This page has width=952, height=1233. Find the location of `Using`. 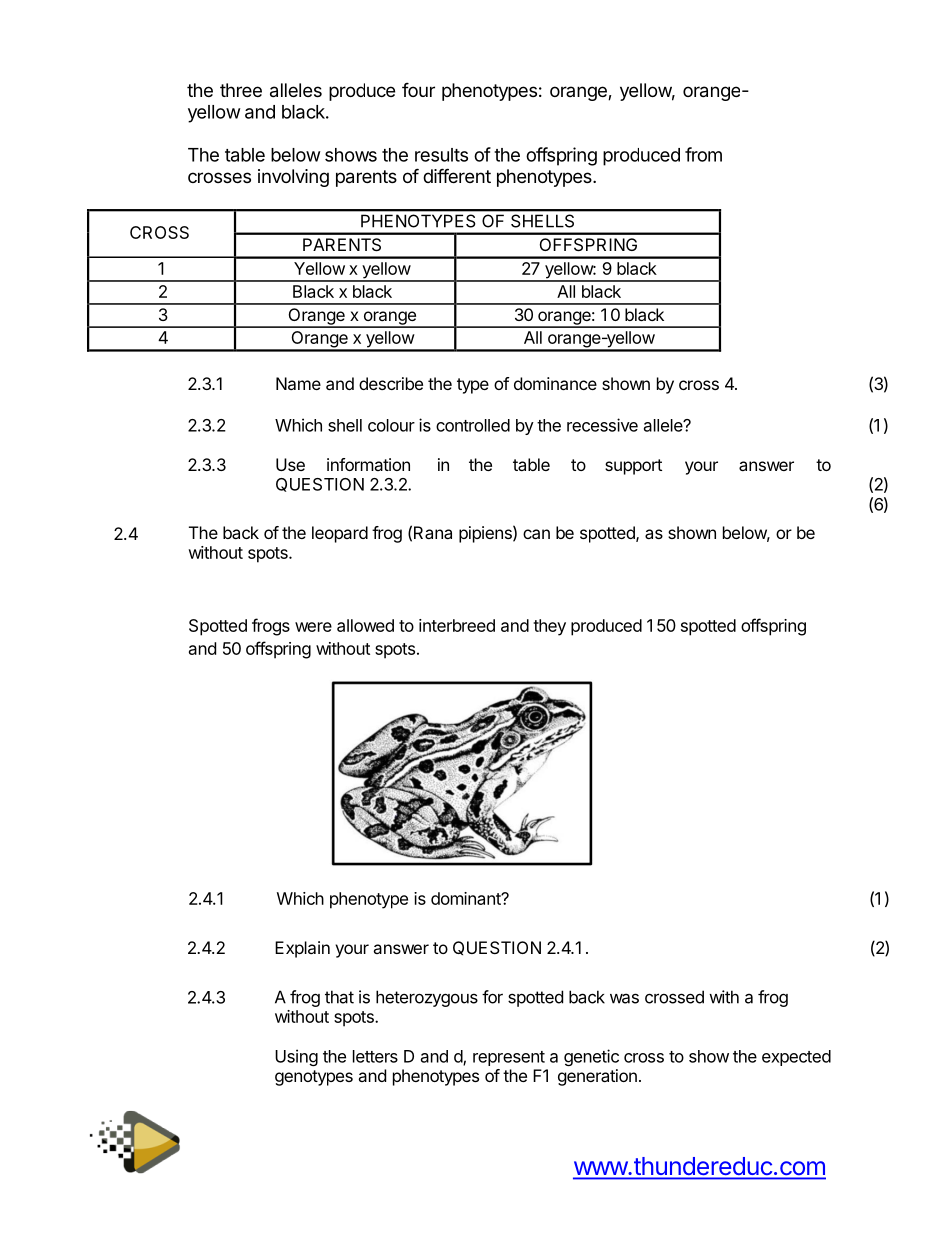

Using is located at coordinates (296, 1057).
